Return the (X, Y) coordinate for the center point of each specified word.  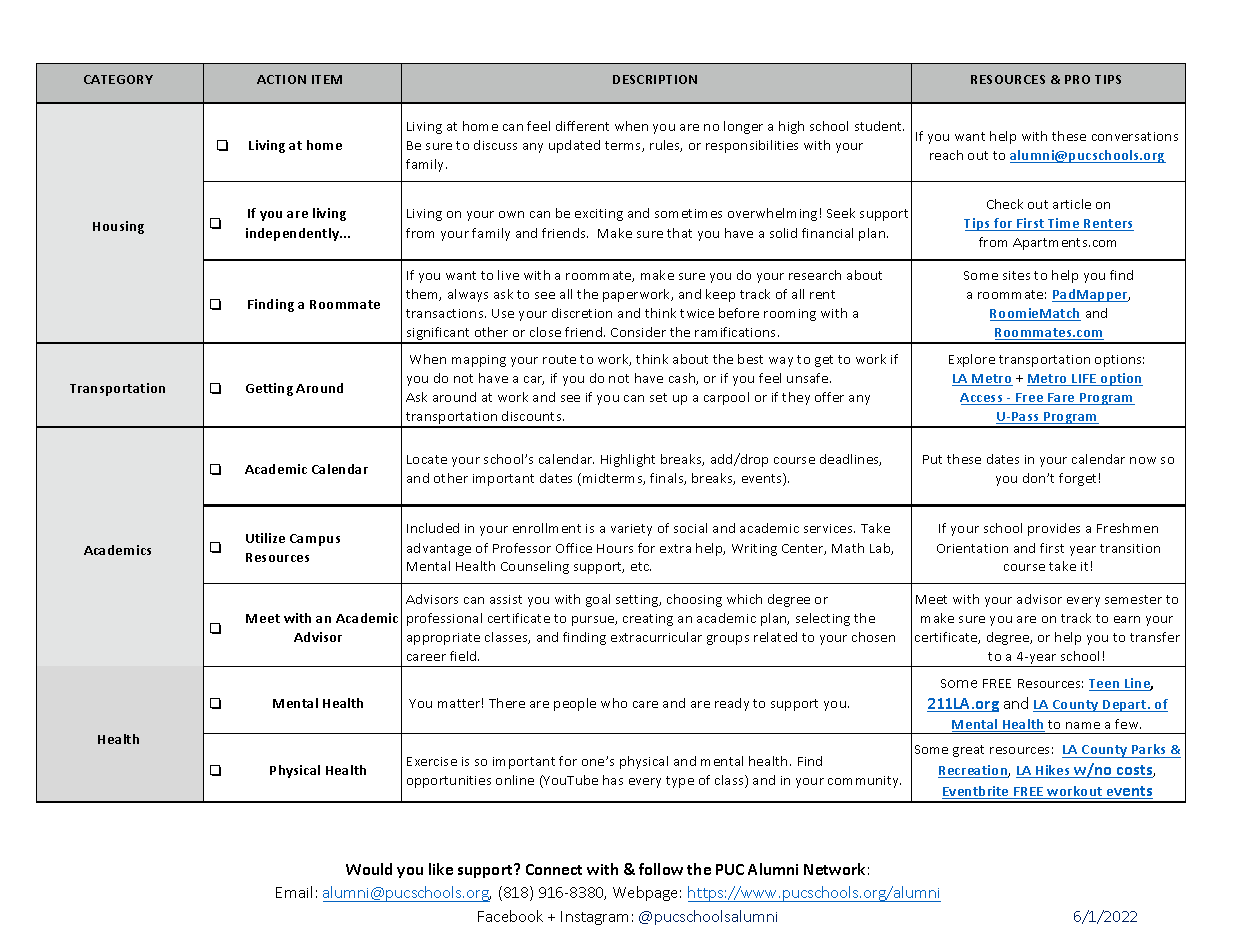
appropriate (443, 639)
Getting (269, 389)
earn (1127, 619)
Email (294, 892)
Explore (972, 360)
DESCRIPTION (655, 79)
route (559, 359)
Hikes (1053, 771)
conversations (1135, 136)
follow (661, 869)
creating (648, 620)
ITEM (327, 79)
